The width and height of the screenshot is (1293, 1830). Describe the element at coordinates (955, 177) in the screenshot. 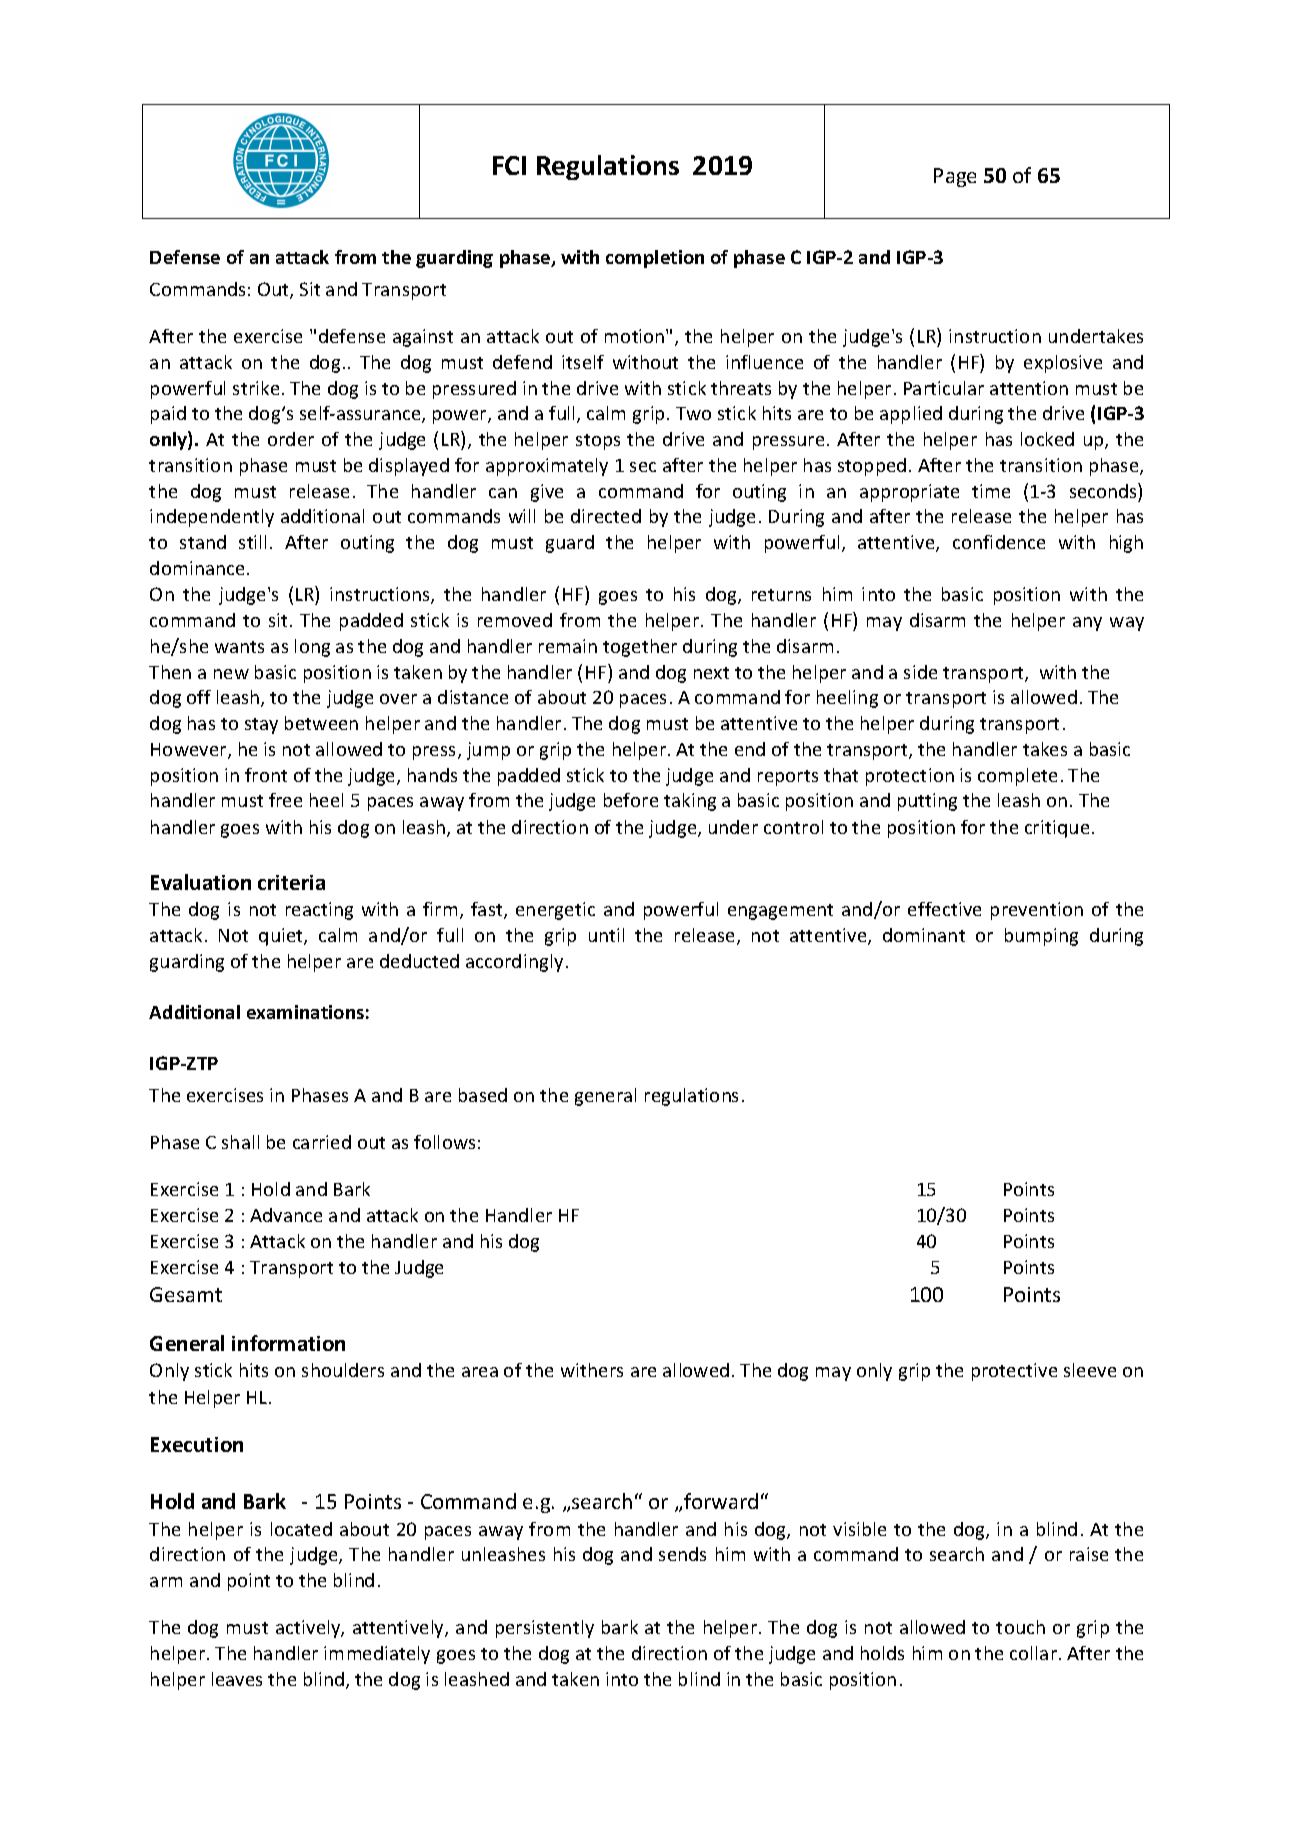

I see `Page` at that location.
